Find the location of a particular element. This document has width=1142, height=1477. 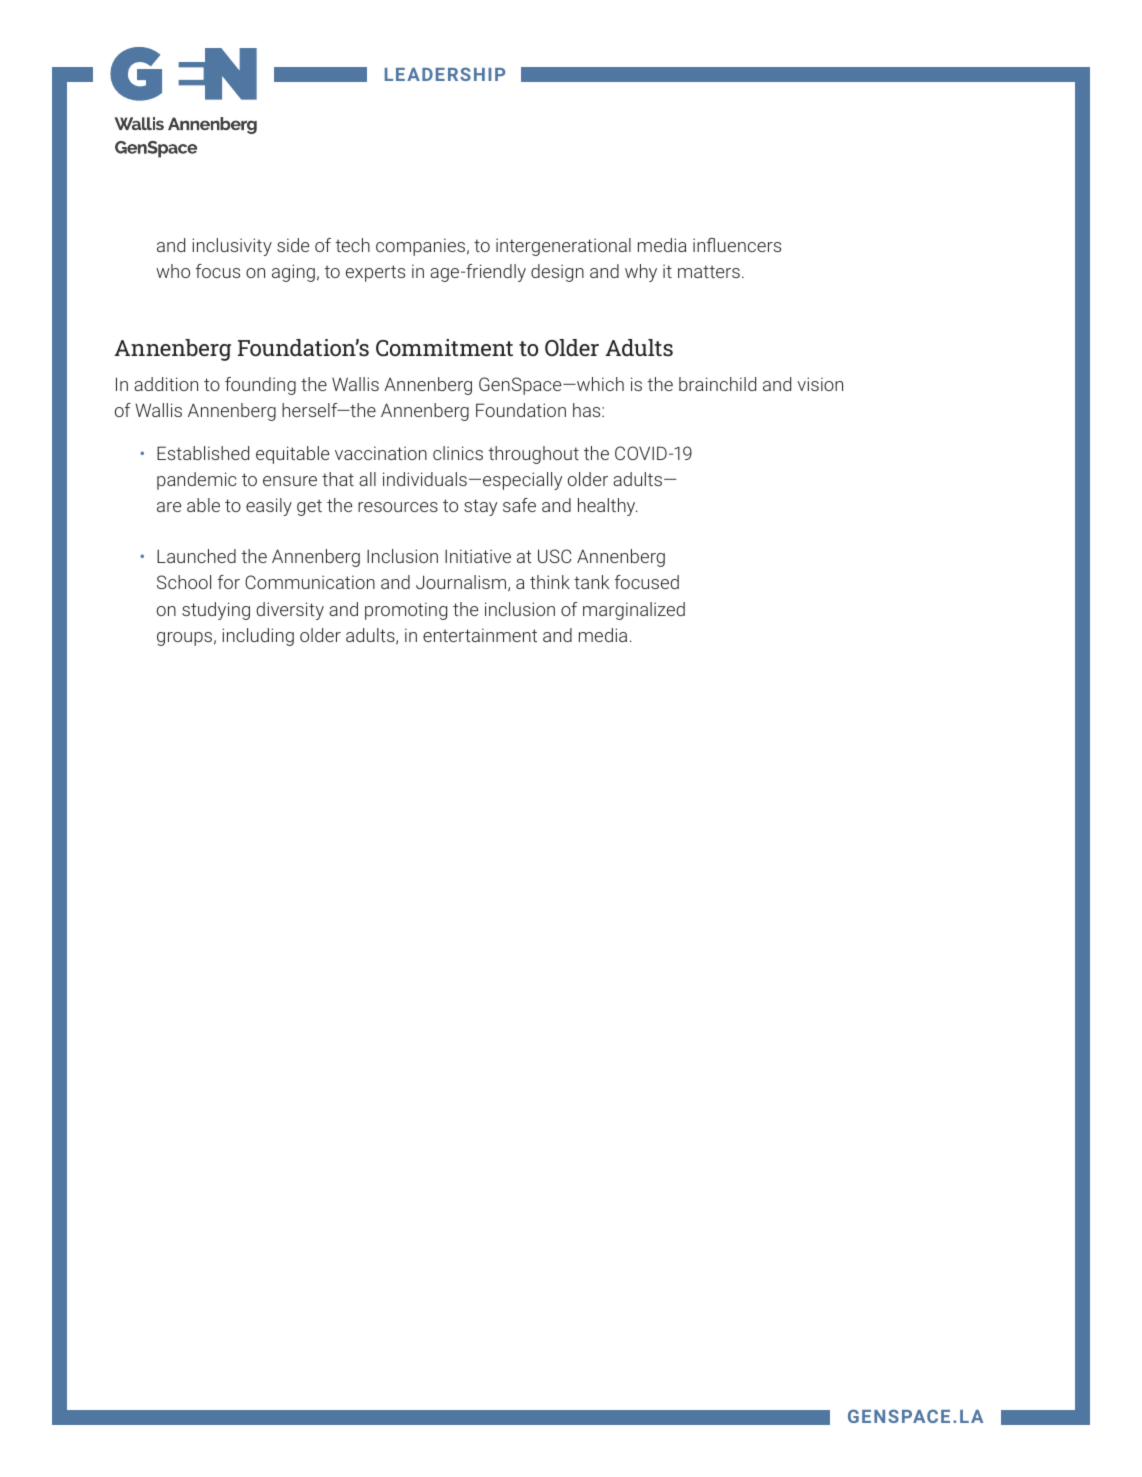

influencers is located at coordinates (737, 245).
